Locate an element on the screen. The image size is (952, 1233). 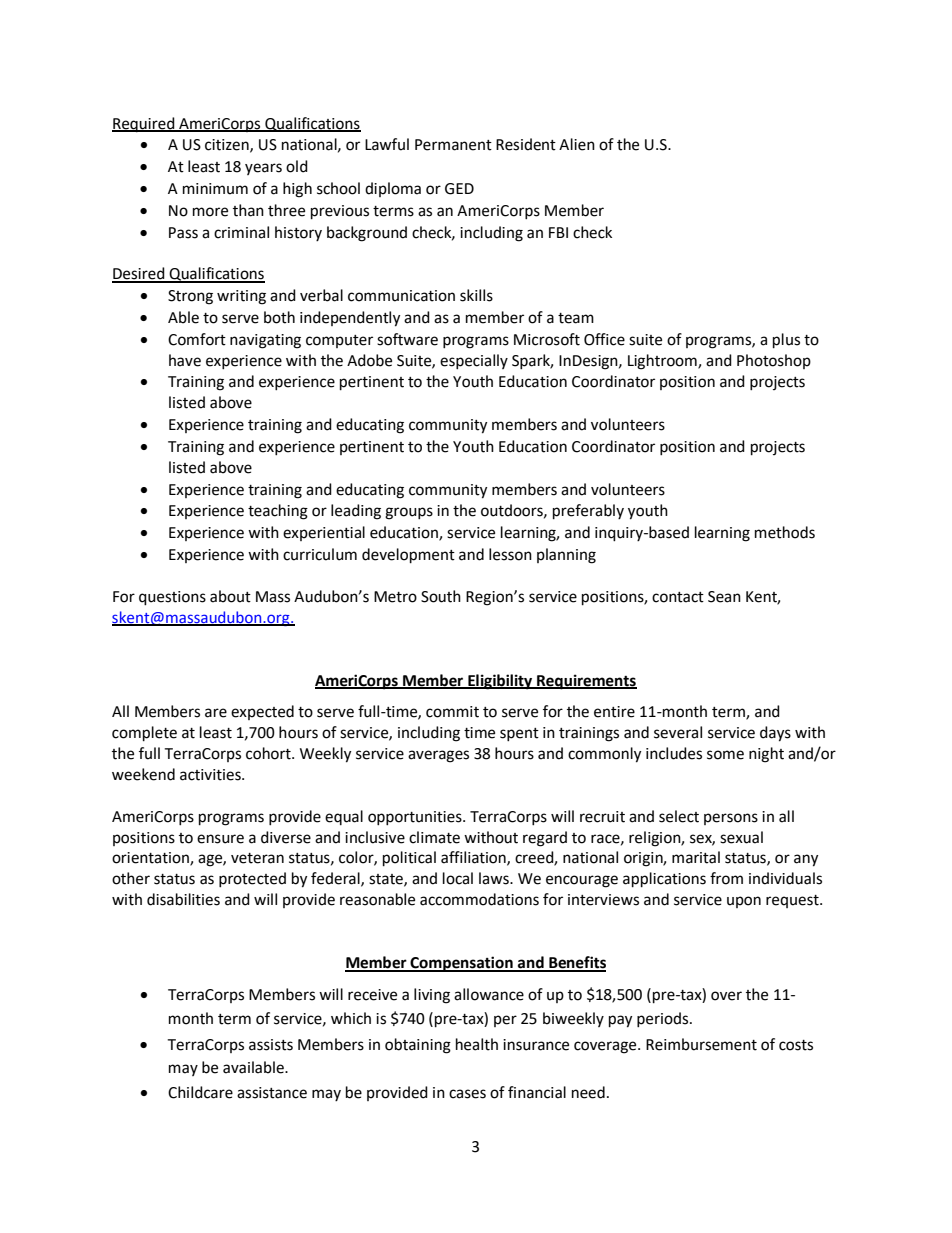
expected is located at coordinates (262, 712).
